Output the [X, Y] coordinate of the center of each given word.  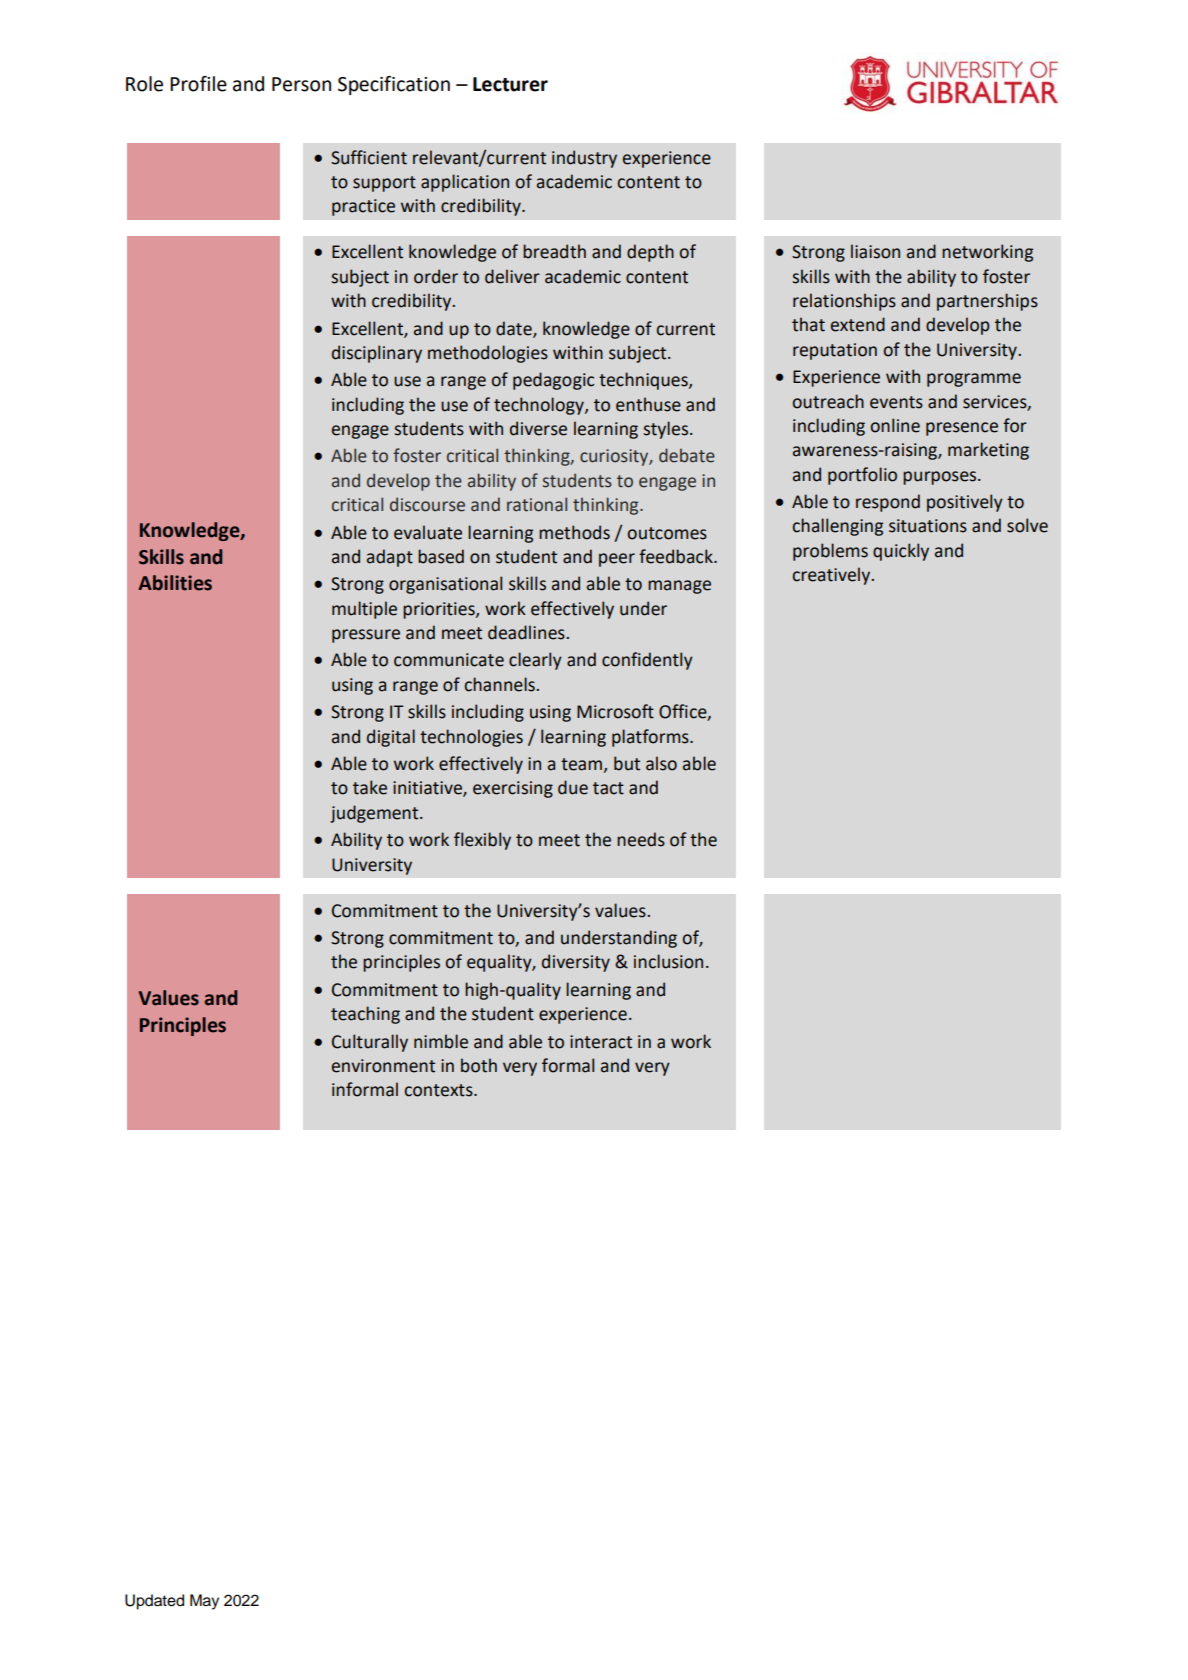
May [204, 1602]
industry [584, 159]
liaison [875, 251]
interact [601, 1042]
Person [301, 84]
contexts [440, 1090]
